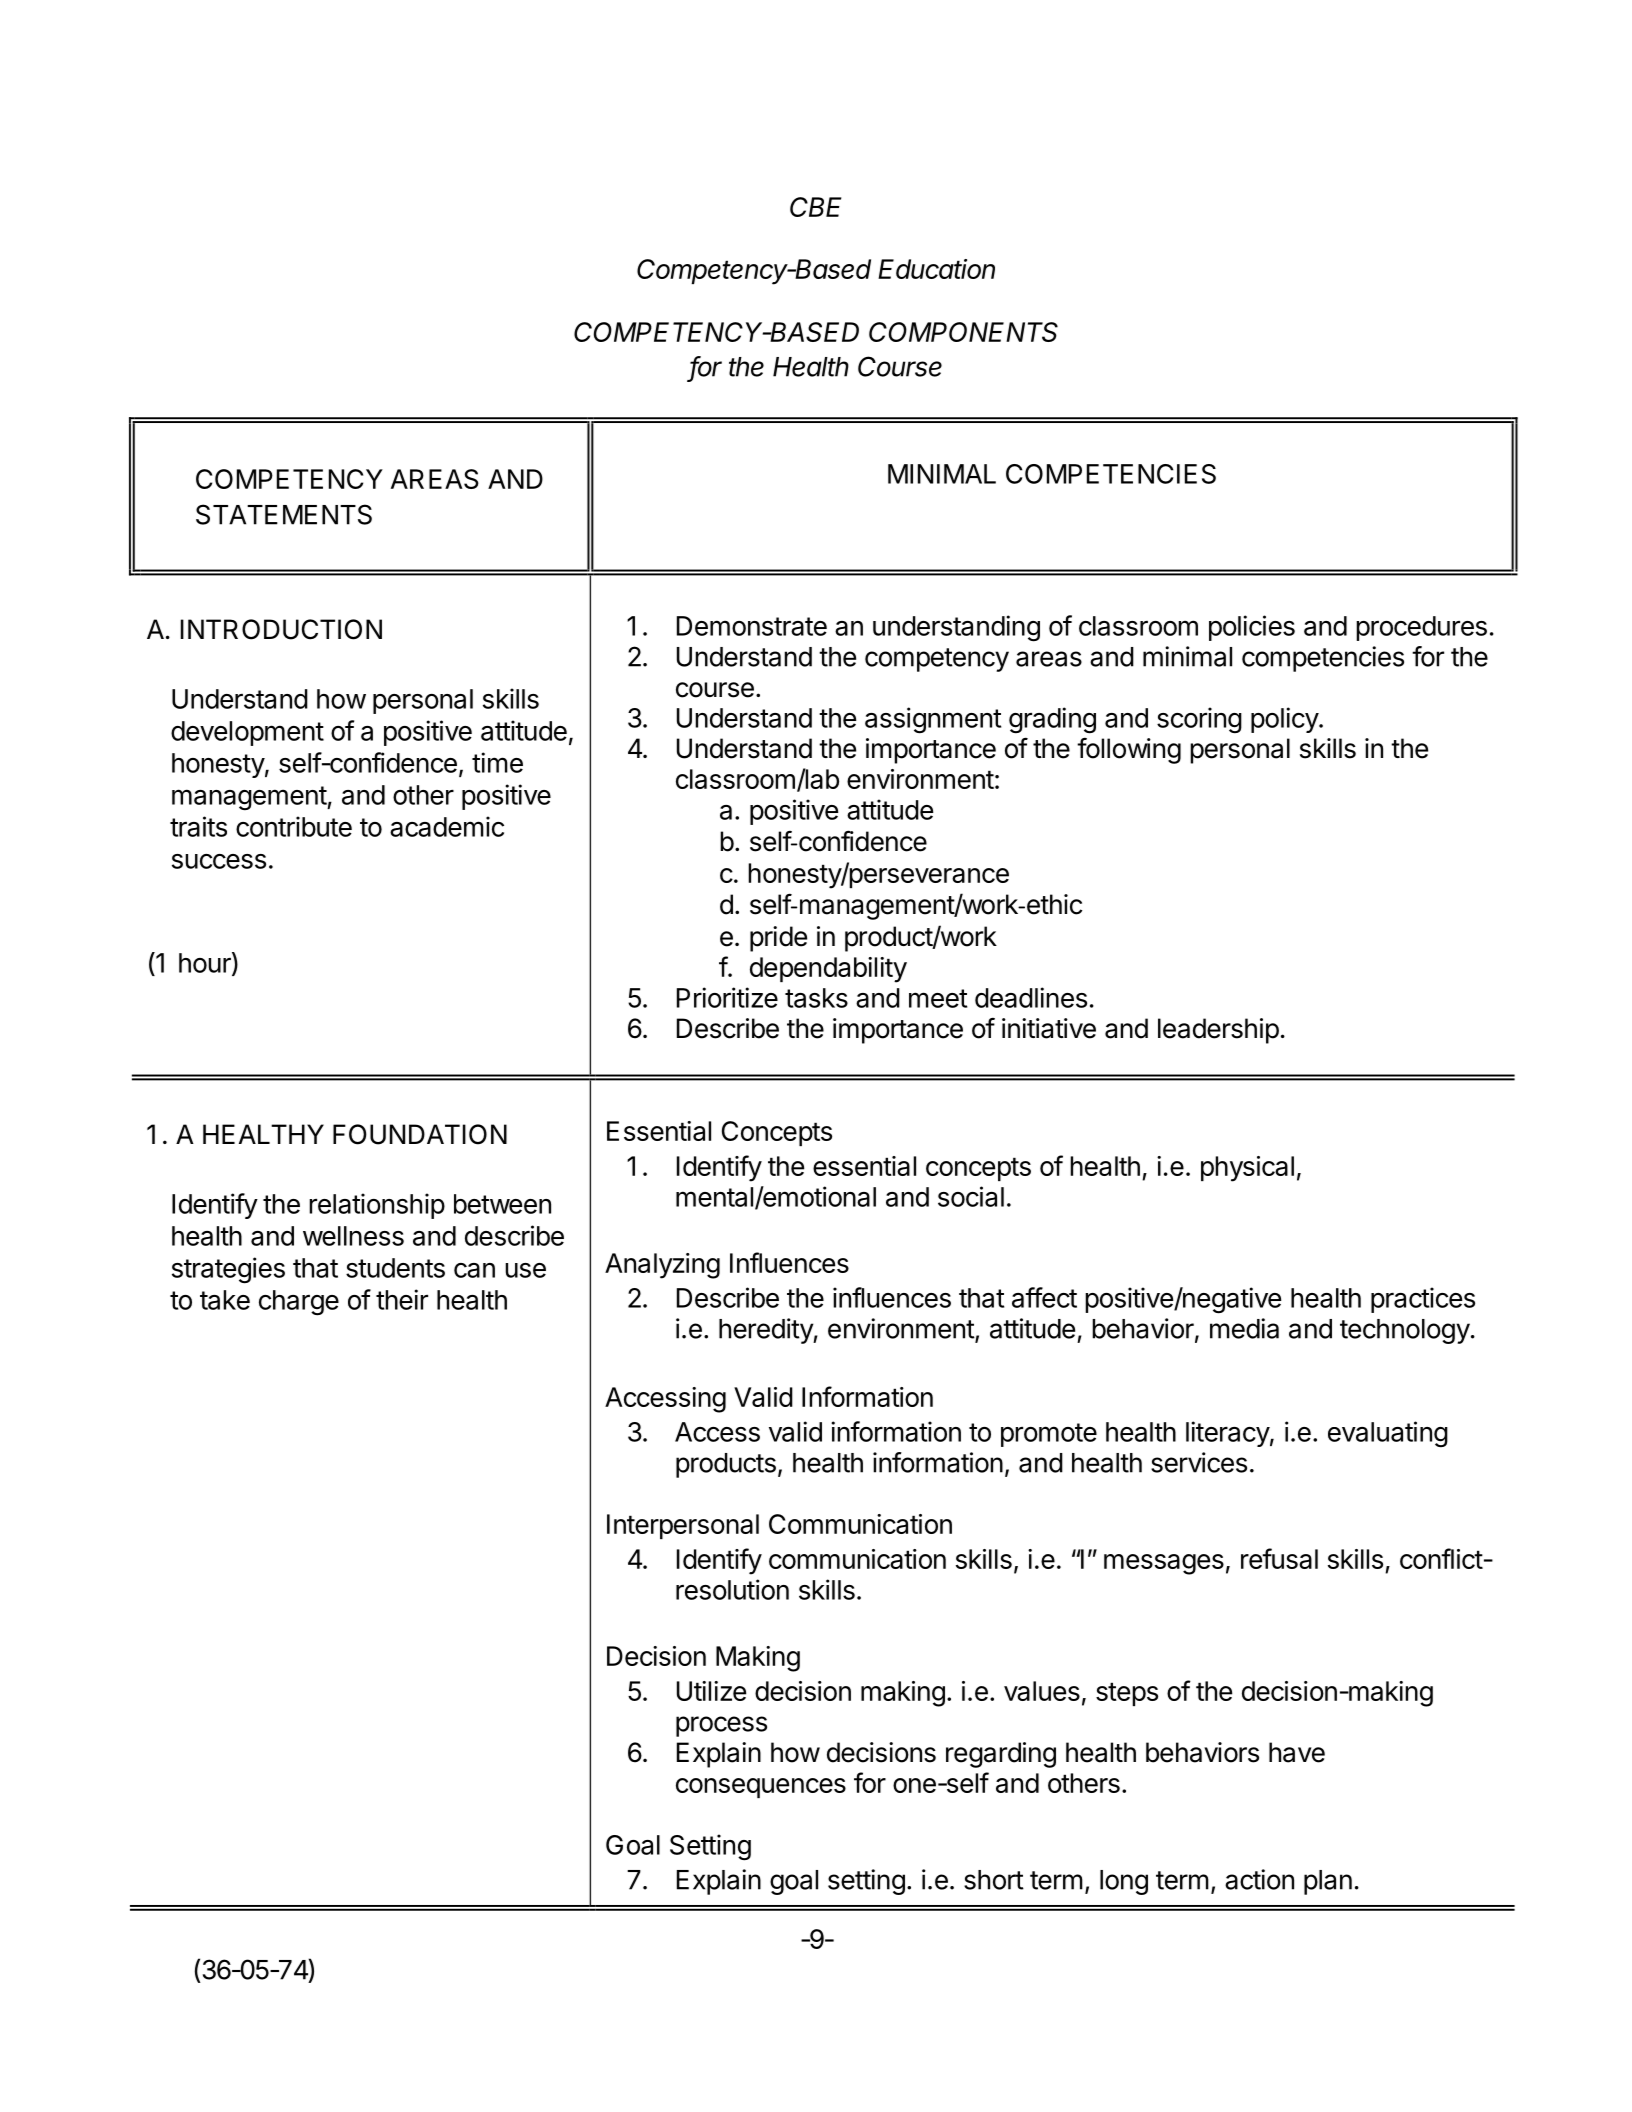  Describe the element at coordinates (963, 332) in the page. I see `COMPONENTS` at that location.
